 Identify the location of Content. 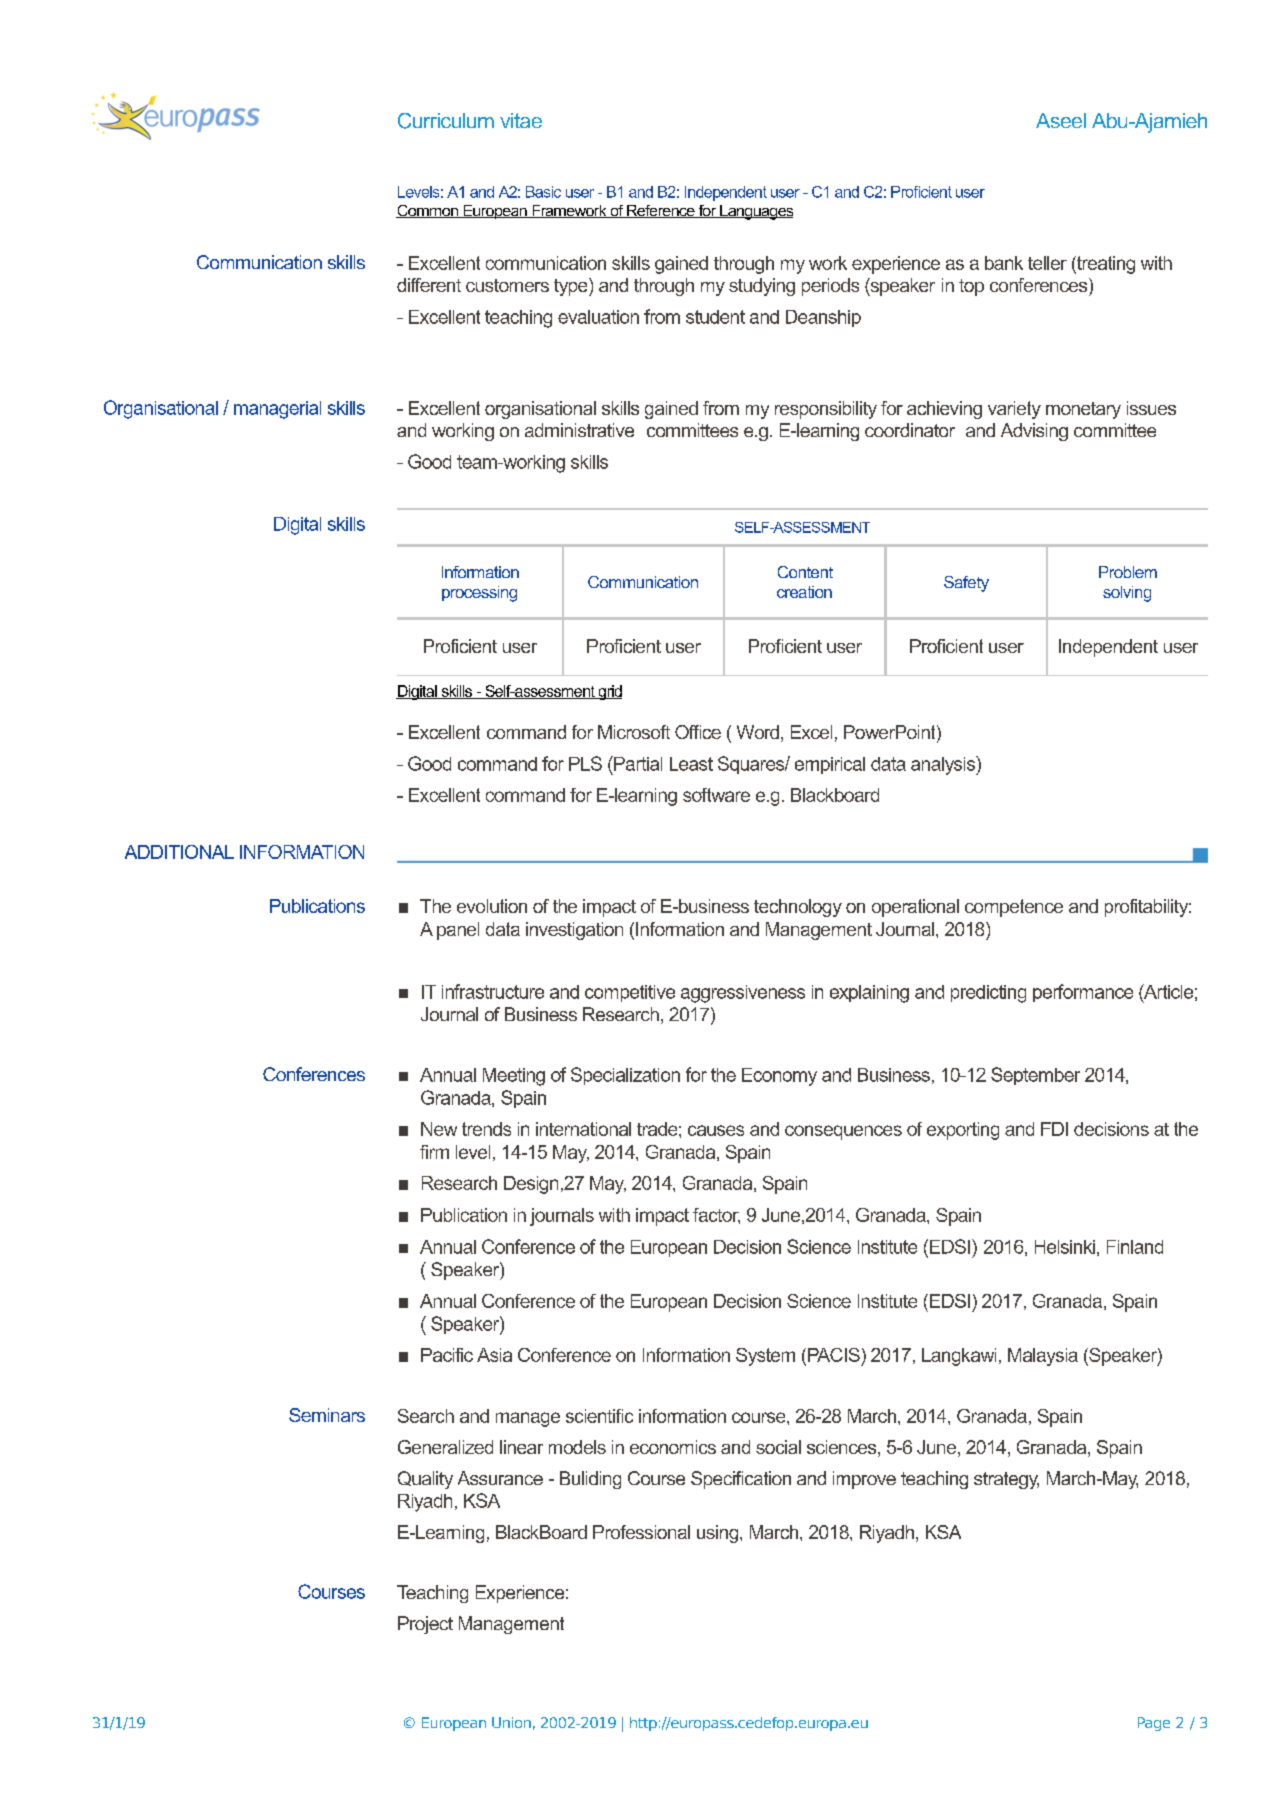
(805, 572).
